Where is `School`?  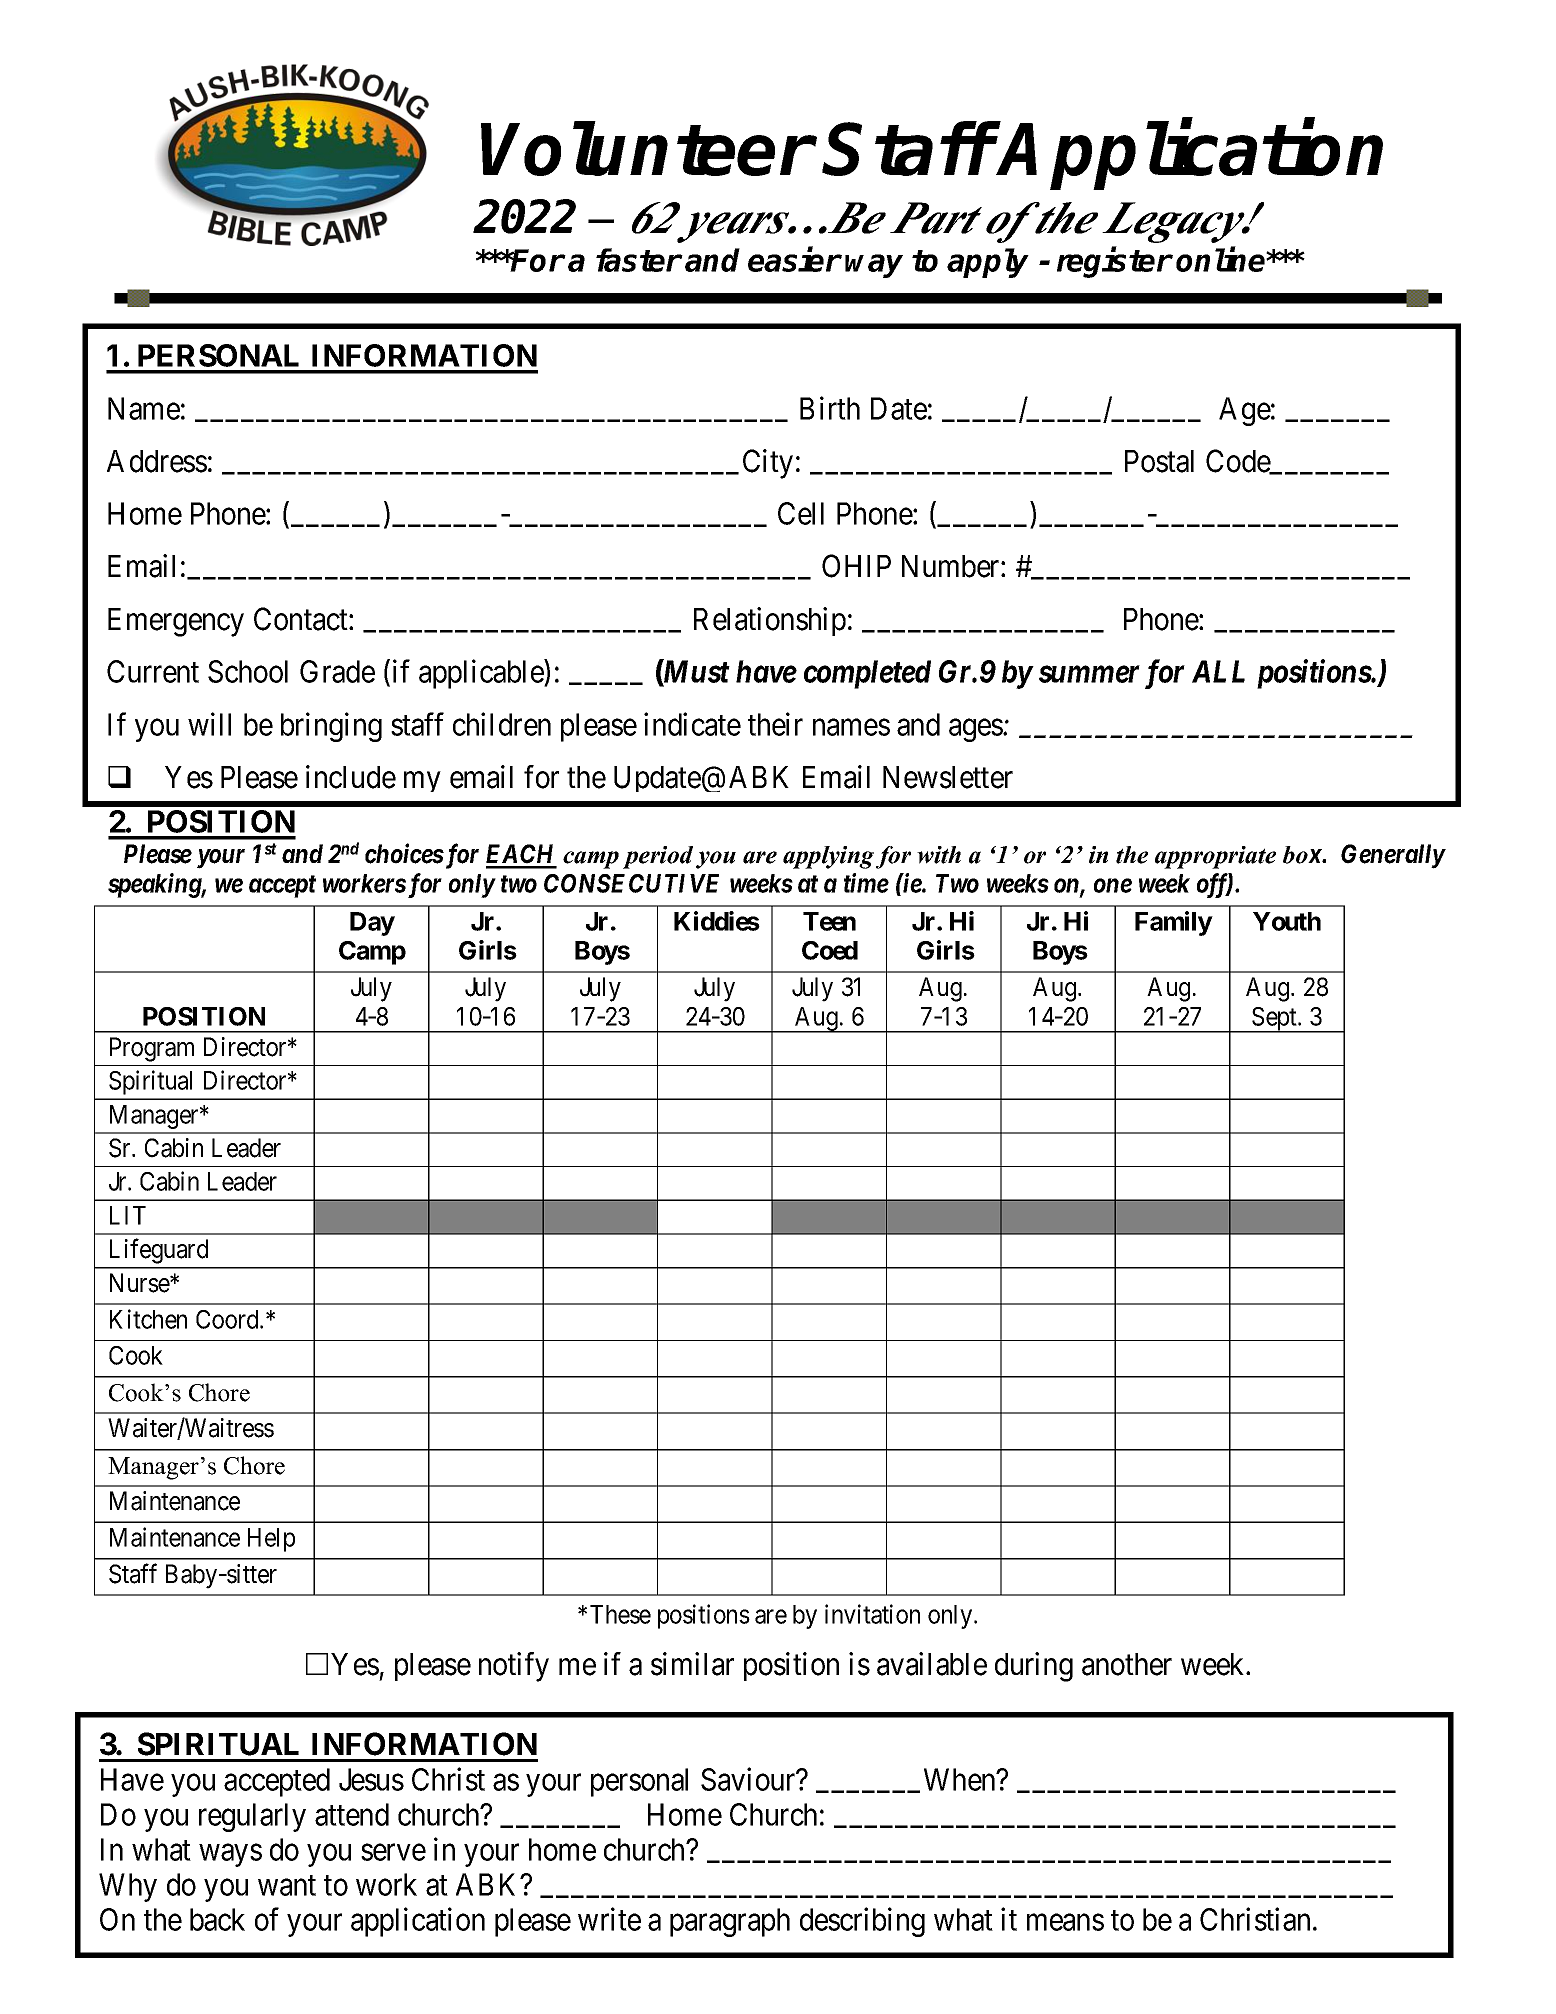
School is located at coordinates (248, 671).
